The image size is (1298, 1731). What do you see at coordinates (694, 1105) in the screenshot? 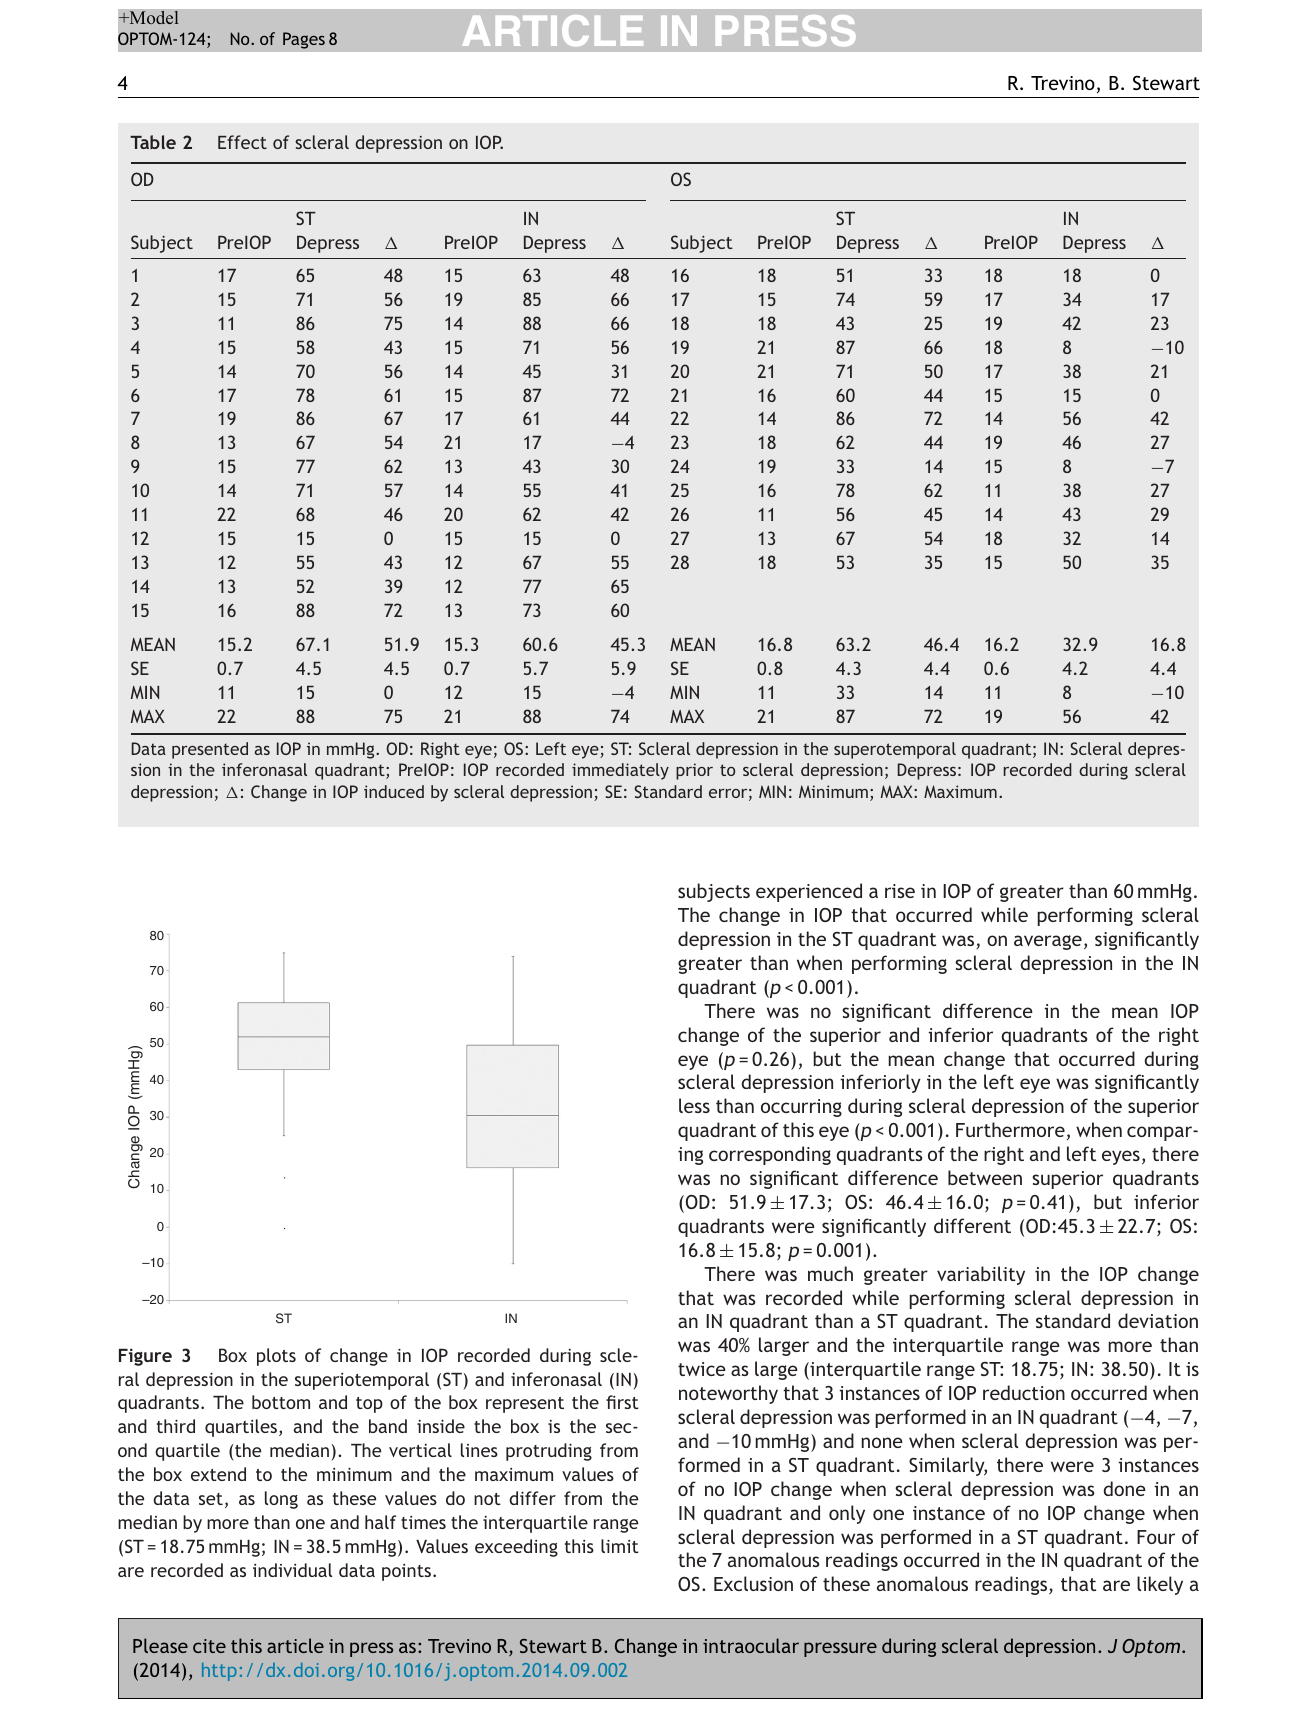
I see `less` at bounding box center [694, 1105].
